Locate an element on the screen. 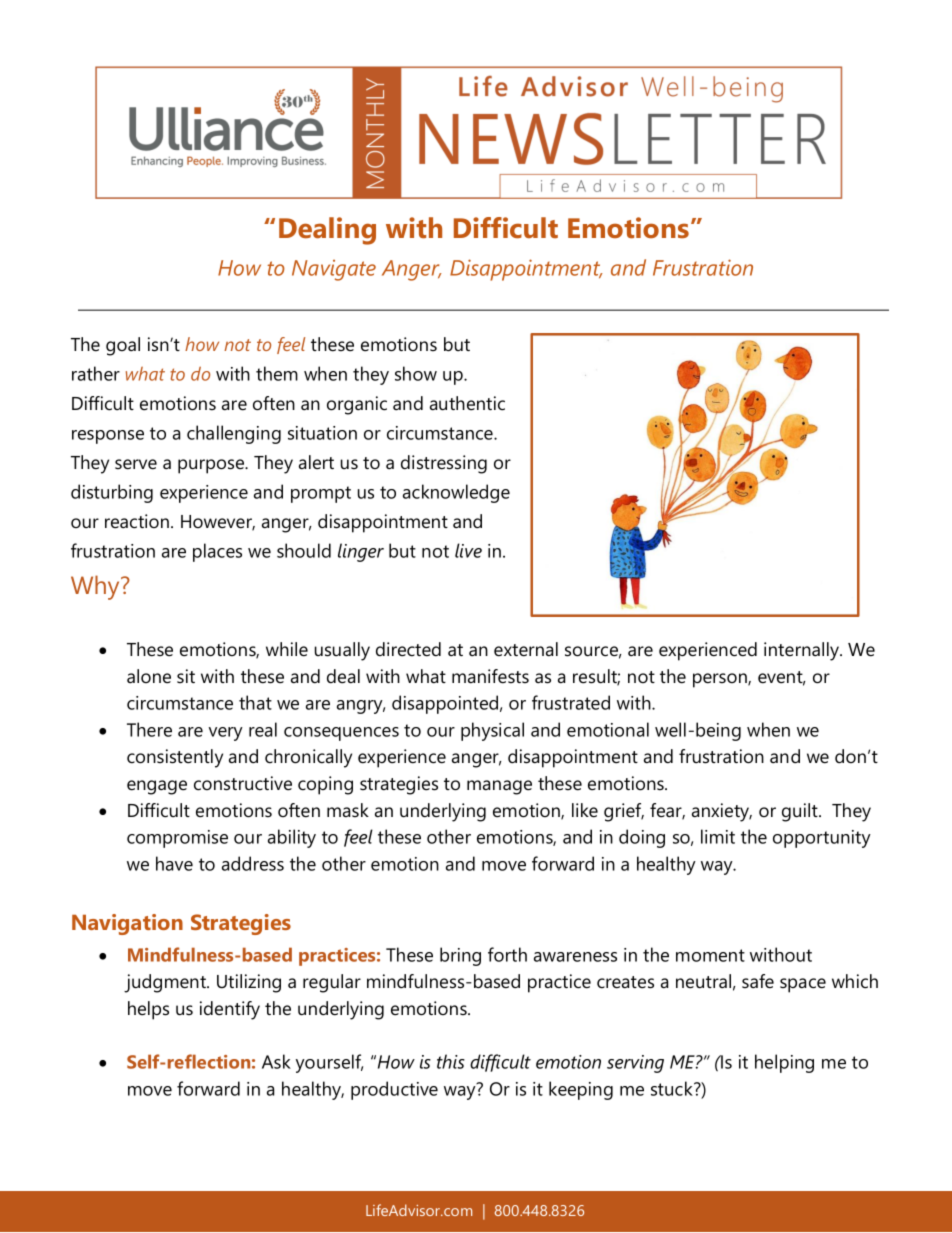 This screenshot has width=952, height=1233. guilt is located at coordinates (801, 812).
